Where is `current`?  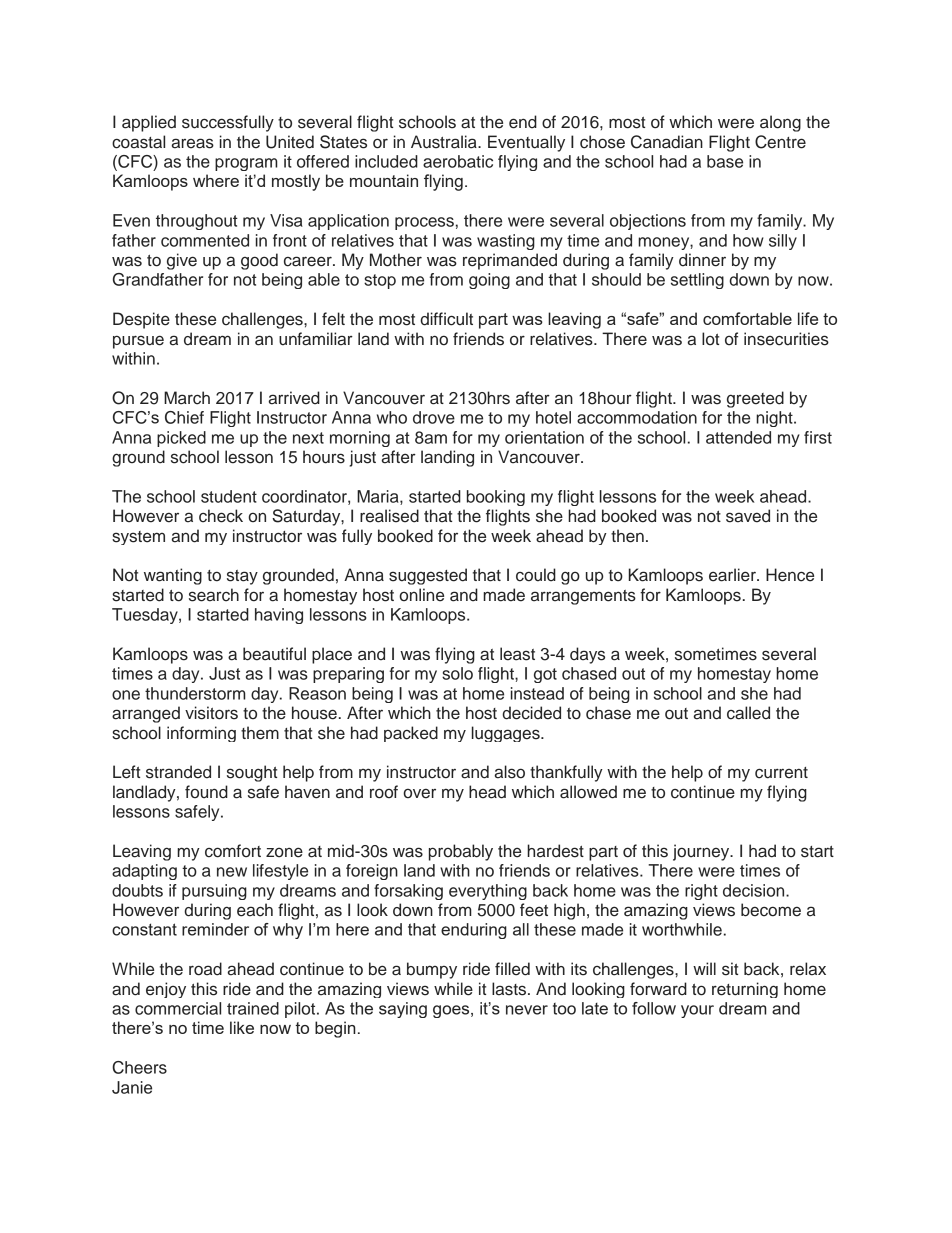 current is located at coordinates (781, 773).
